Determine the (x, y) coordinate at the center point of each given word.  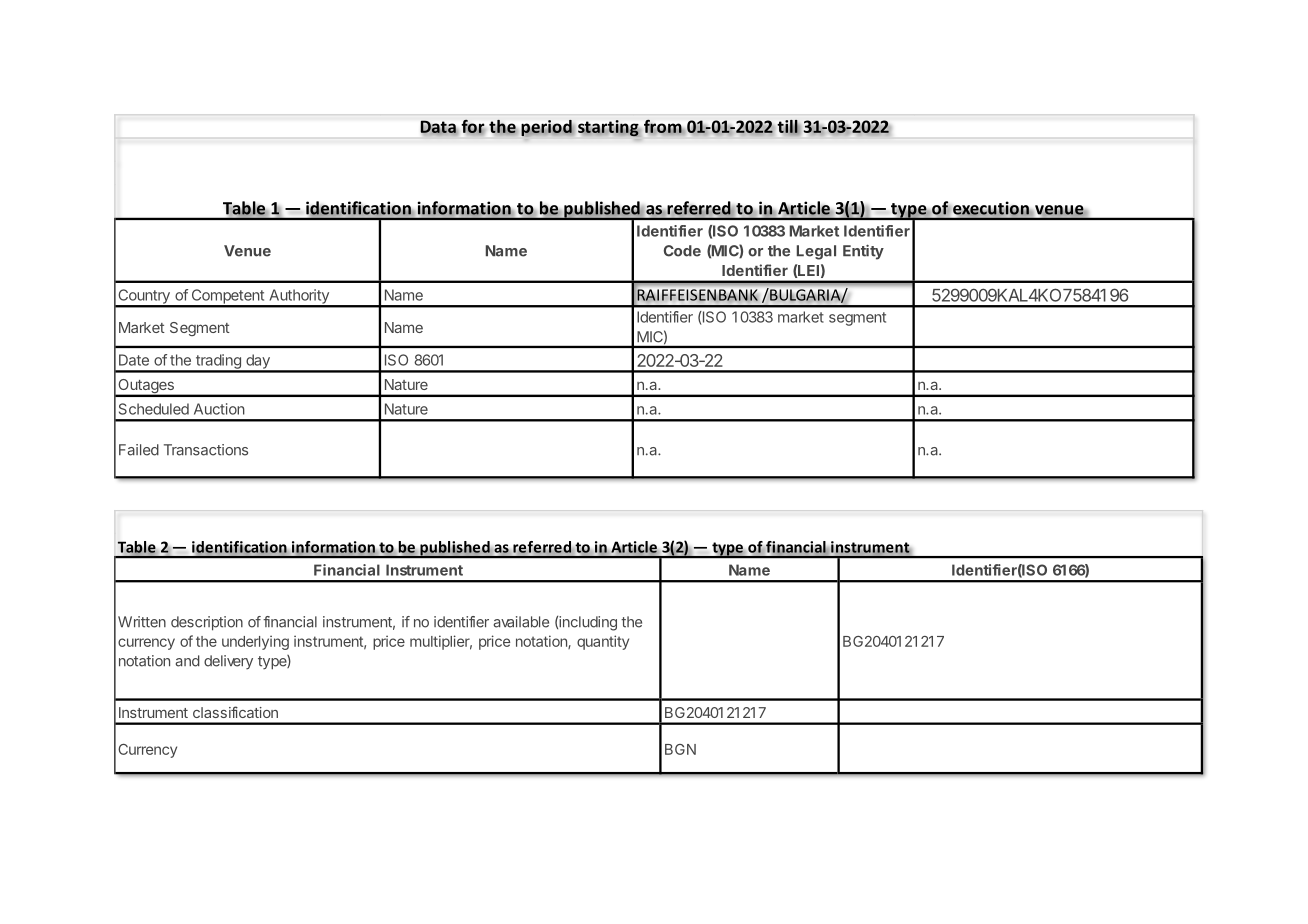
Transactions (206, 450)
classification (235, 712)
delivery (228, 662)
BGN (680, 749)
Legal (816, 252)
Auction (219, 409)
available (521, 622)
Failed (139, 450)
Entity (863, 252)
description (207, 623)
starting (609, 128)
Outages (146, 387)
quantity (603, 642)
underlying (255, 642)
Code (682, 251)
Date (134, 360)
